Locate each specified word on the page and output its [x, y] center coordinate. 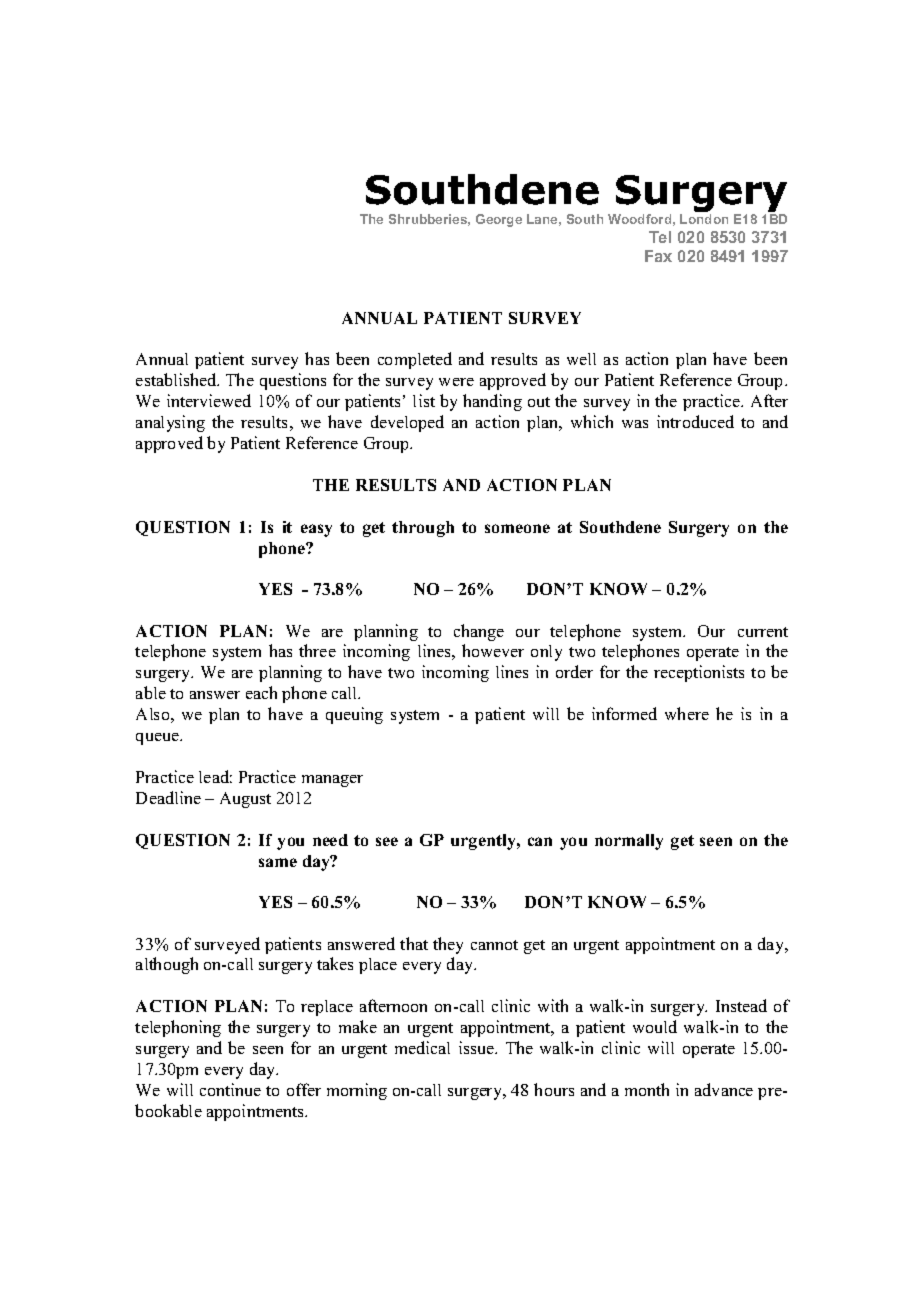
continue [230, 1089]
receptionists [699, 673]
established [177, 379]
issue [477, 1047]
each [261, 692]
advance [724, 1089]
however [493, 650]
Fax [658, 256]
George [499, 220]
